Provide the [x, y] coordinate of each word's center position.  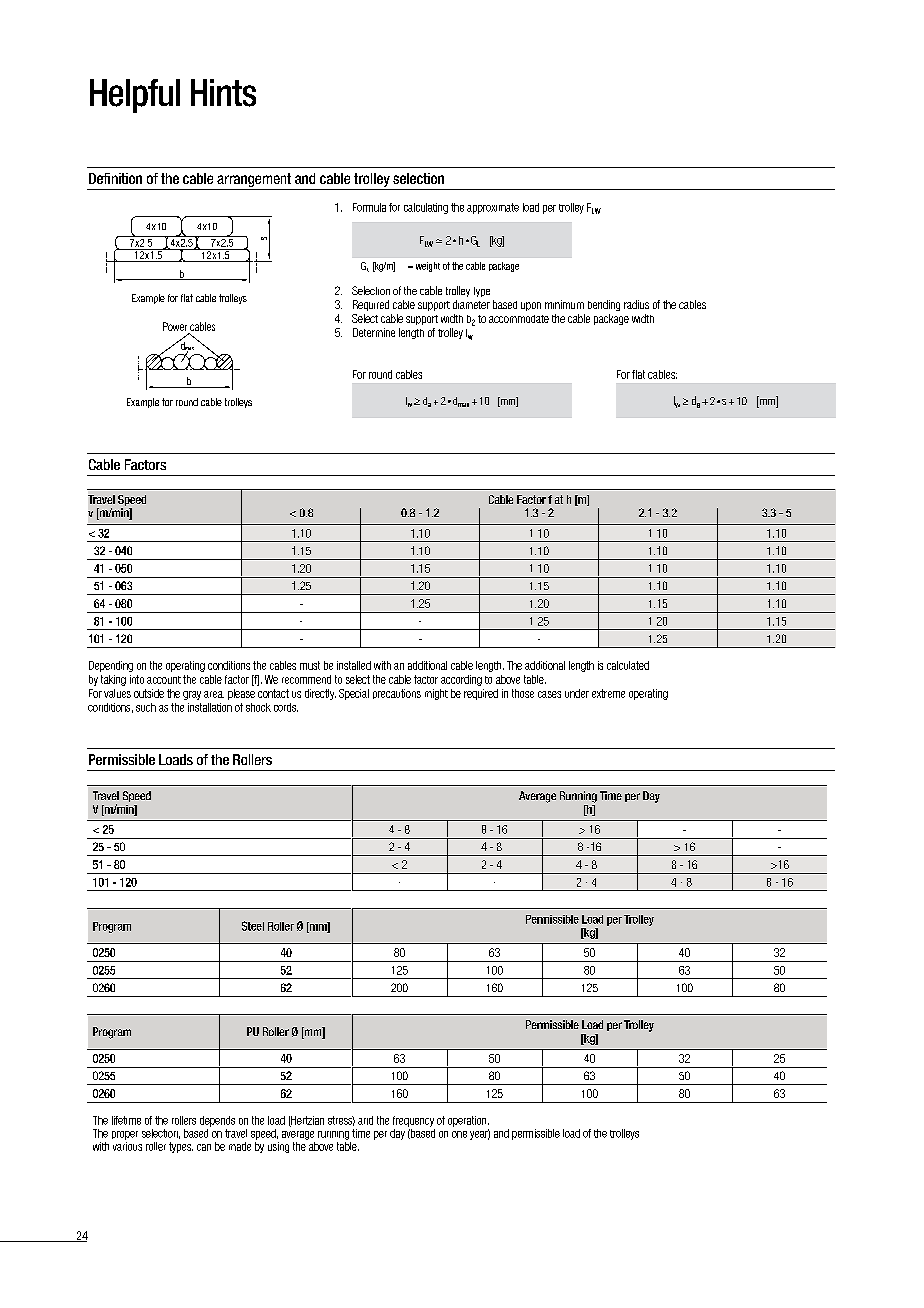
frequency [413, 1121]
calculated [628, 665]
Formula [369, 207]
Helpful [135, 96]
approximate [493, 208]
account [164, 680]
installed [354, 665]
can [204, 1147]
